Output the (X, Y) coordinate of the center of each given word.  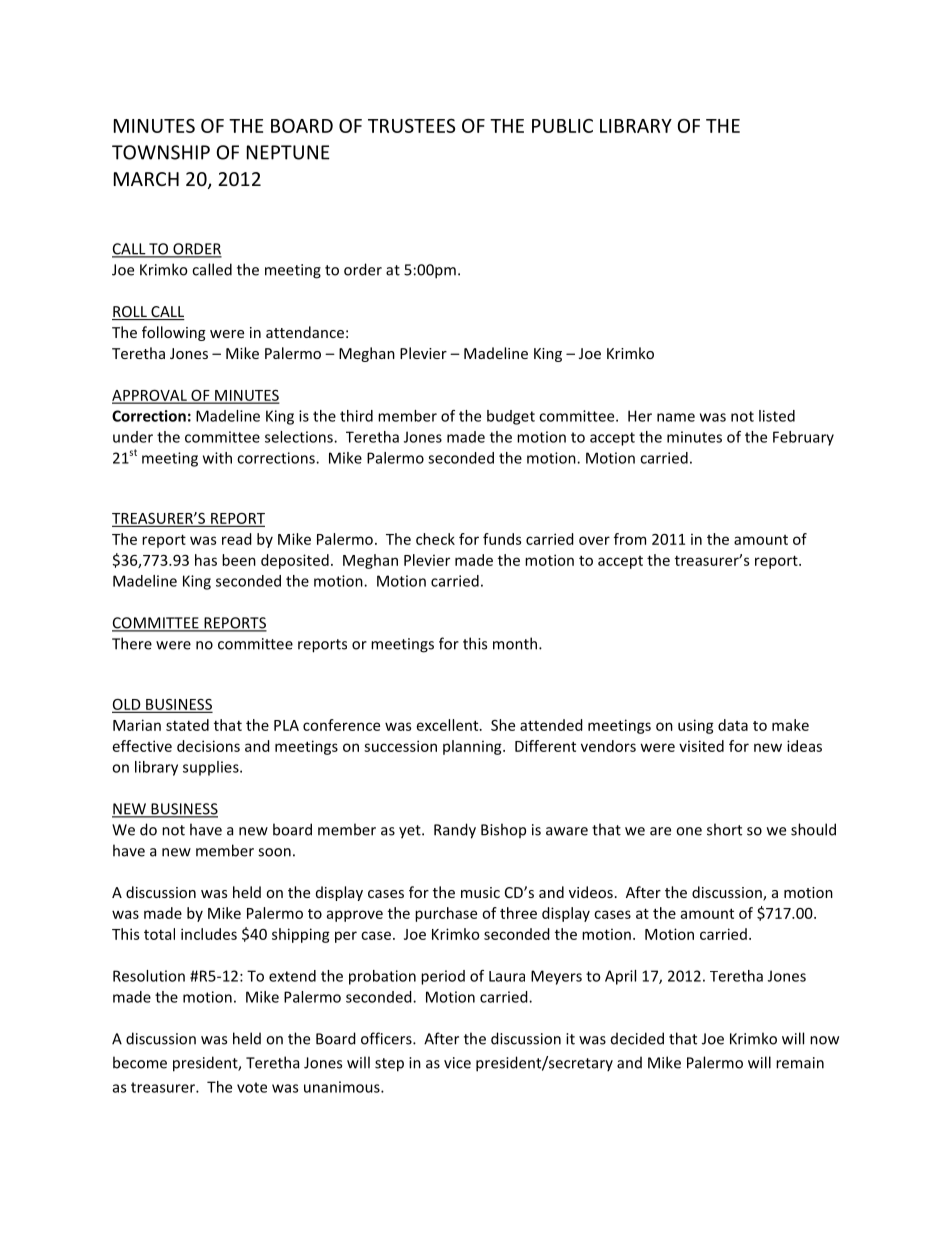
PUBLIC (562, 126)
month (515, 643)
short (724, 829)
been (239, 560)
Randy (455, 831)
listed (777, 416)
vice (457, 1063)
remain (800, 1063)
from (630, 539)
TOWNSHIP (161, 152)
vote (252, 1087)
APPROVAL (150, 396)
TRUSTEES (411, 126)
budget (511, 417)
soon (274, 852)
